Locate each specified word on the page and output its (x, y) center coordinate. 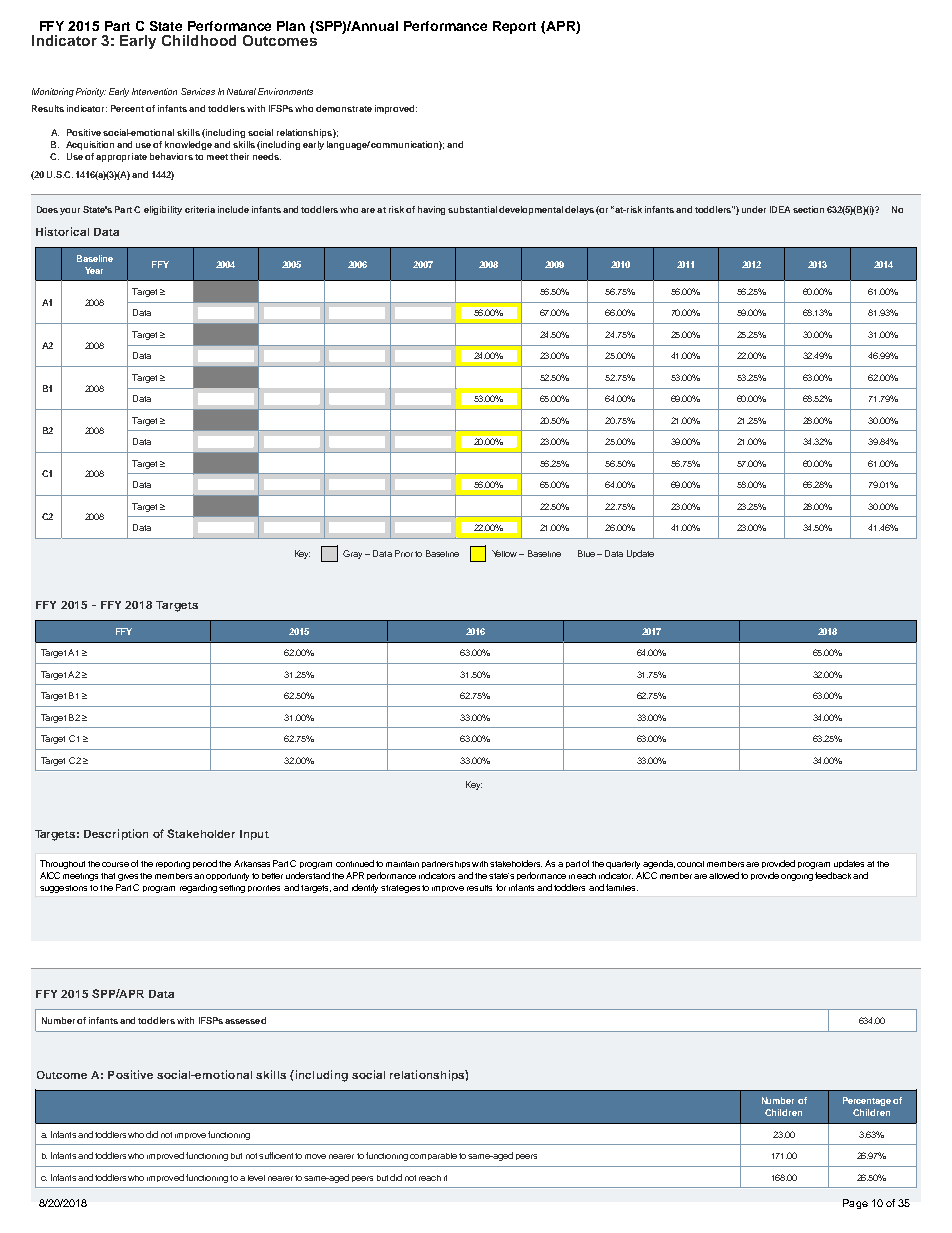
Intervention (154, 91)
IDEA (780, 209)
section (808, 209)
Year (94, 270)
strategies (400, 889)
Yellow (506, 553)
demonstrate (344, 108)
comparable (433, 1156)
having (431, 210)
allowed (724, 875)
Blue (586, 553)
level (256, 1178)
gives (128, 877)
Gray (352, 554)
